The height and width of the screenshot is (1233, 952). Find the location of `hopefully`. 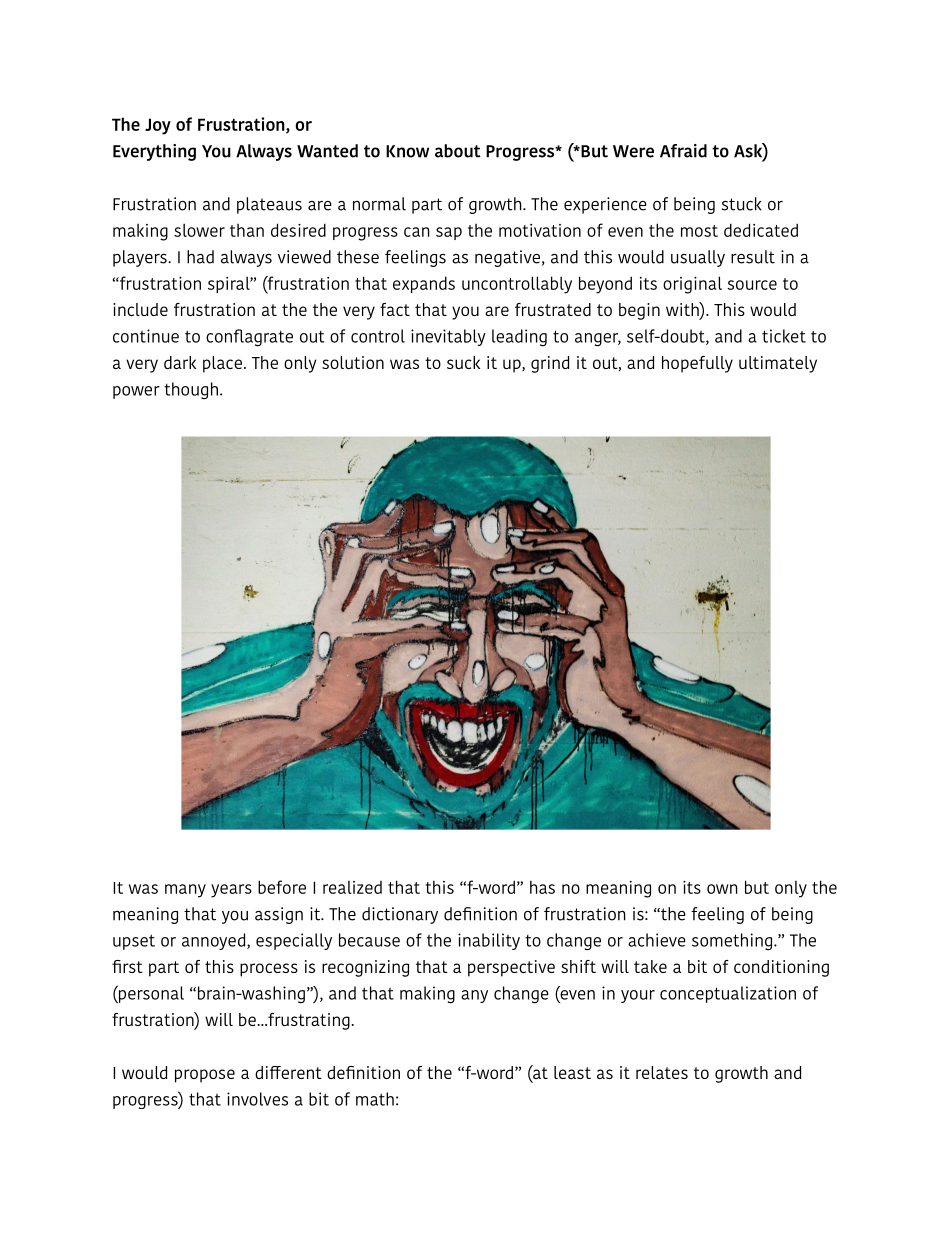

hopefully is located at coordinates (697, 364).
